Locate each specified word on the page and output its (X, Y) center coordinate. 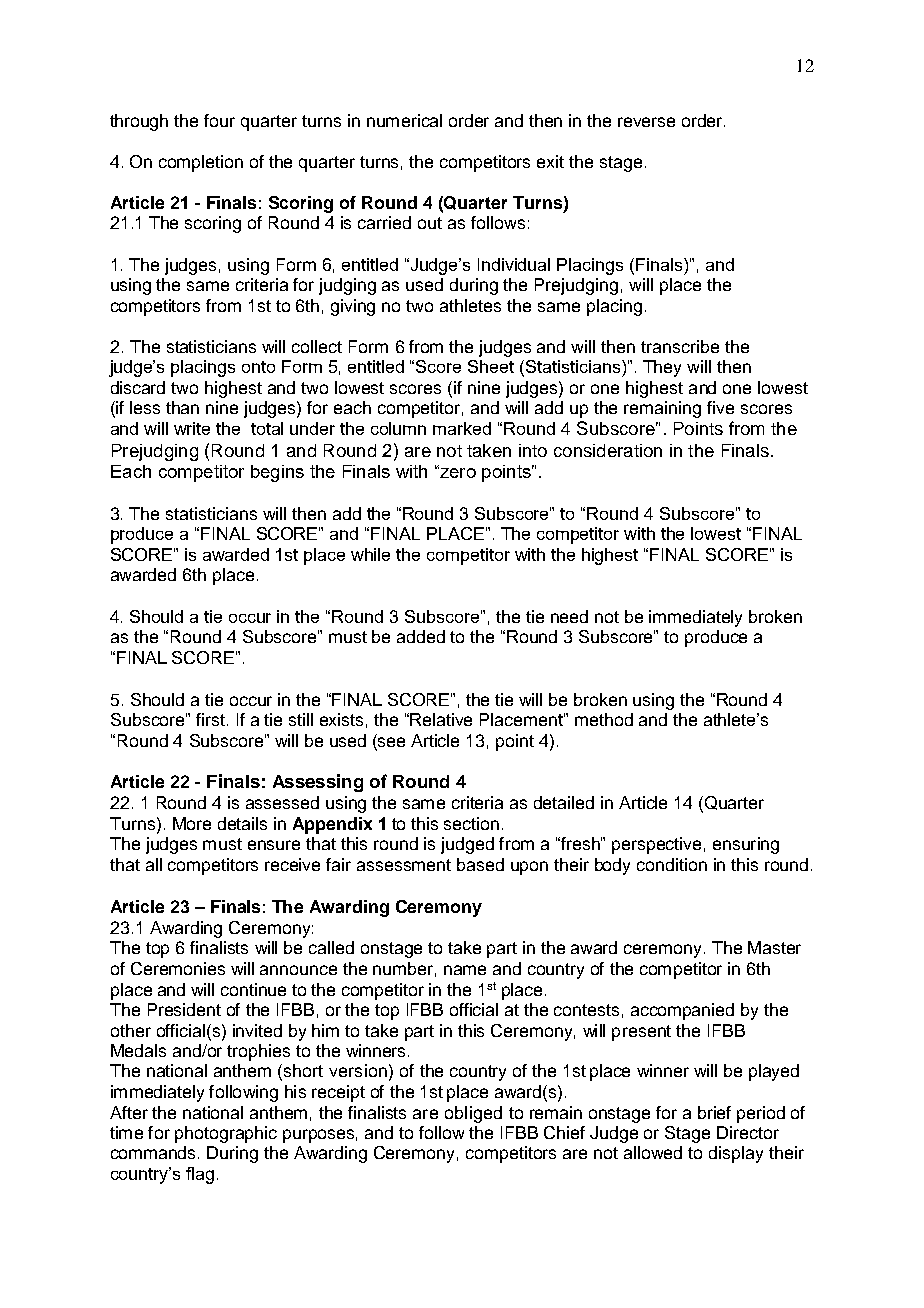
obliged (473, 1114)
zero (457, 472)
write (192, 428)
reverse (646, 122)
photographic (226, 1134)
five (720, 407)
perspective (656, 845)
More (192, 823)
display (736, 1154)
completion (201, 163)
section (471, 823)
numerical (404, 120)
